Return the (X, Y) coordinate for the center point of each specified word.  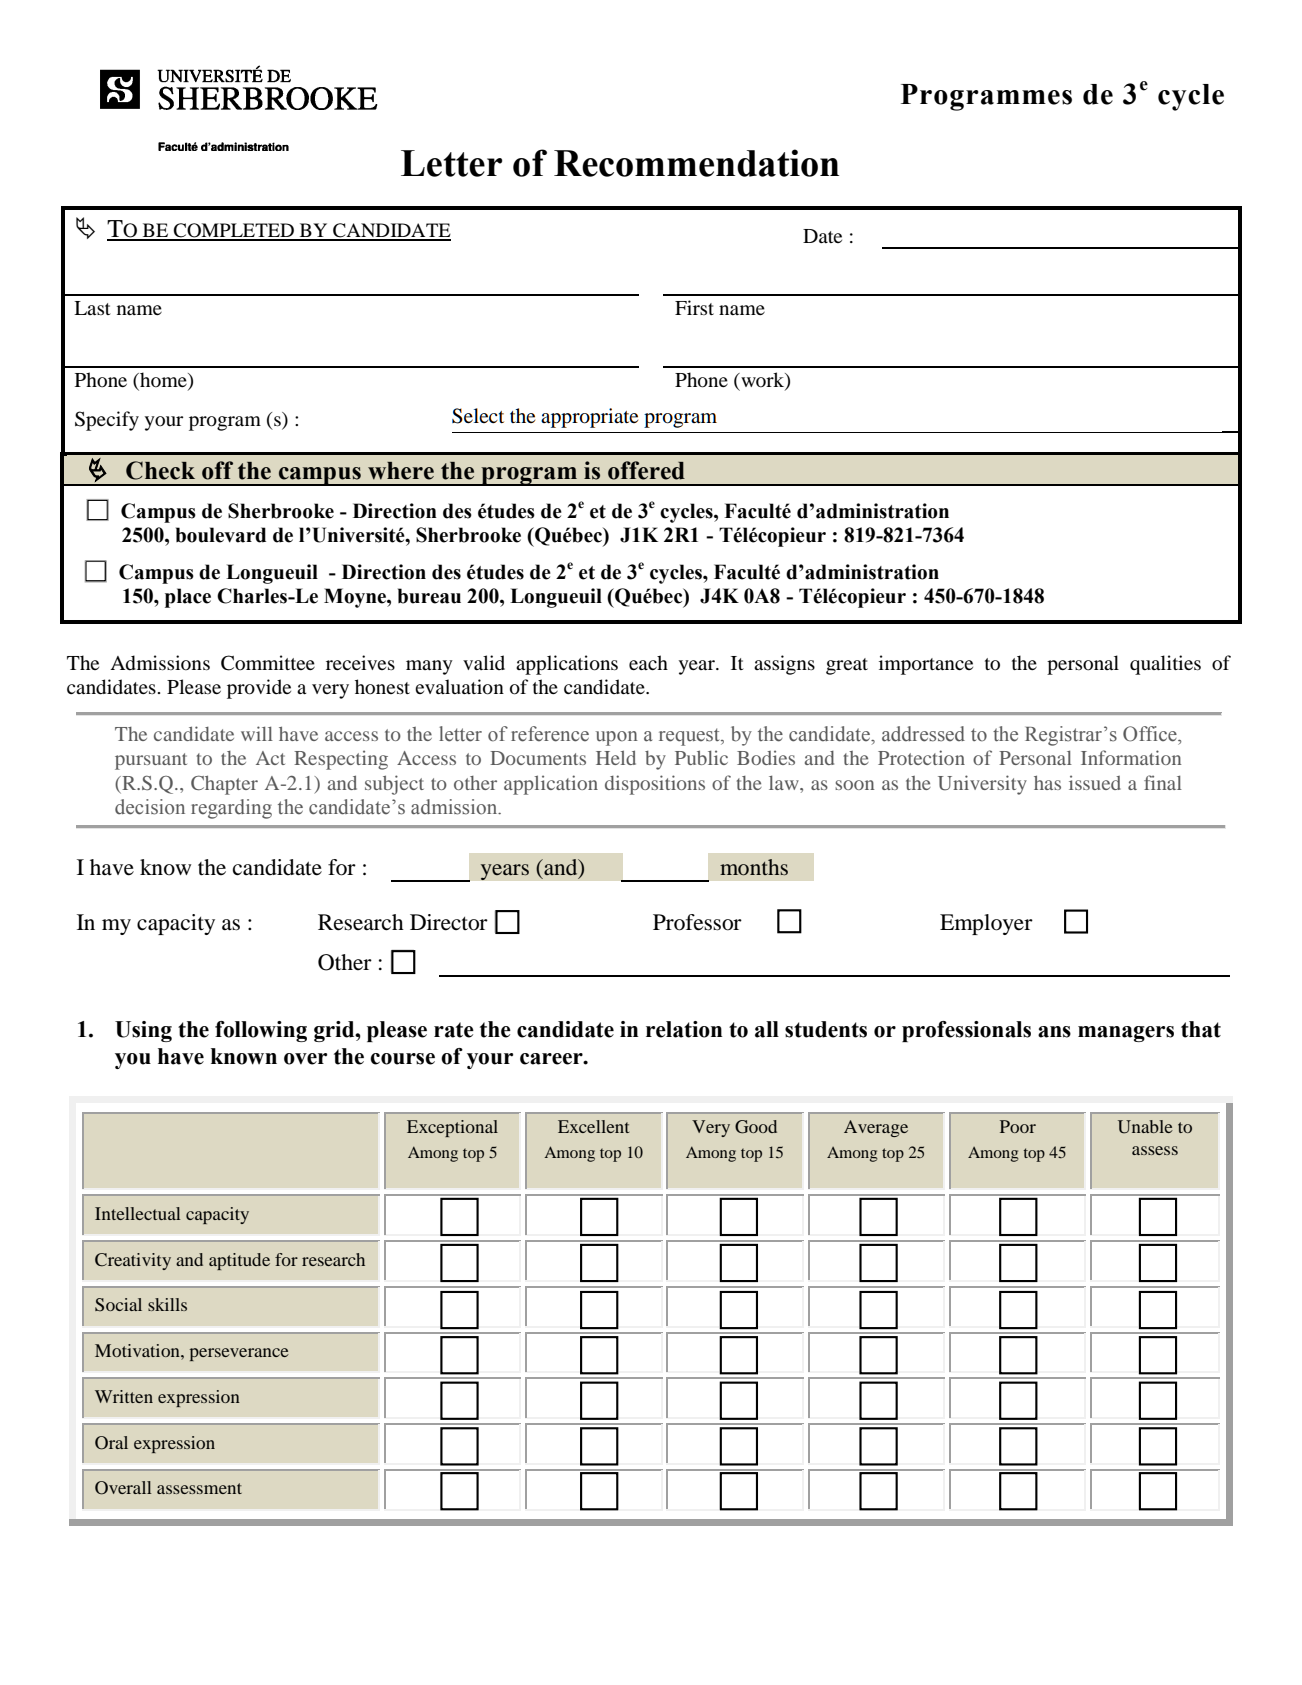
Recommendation (696, 163)
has (1047, 782)
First (694, 307)
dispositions (655, 785)
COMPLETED (234, 231)
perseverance (239, 1354)
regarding (231, 809)
